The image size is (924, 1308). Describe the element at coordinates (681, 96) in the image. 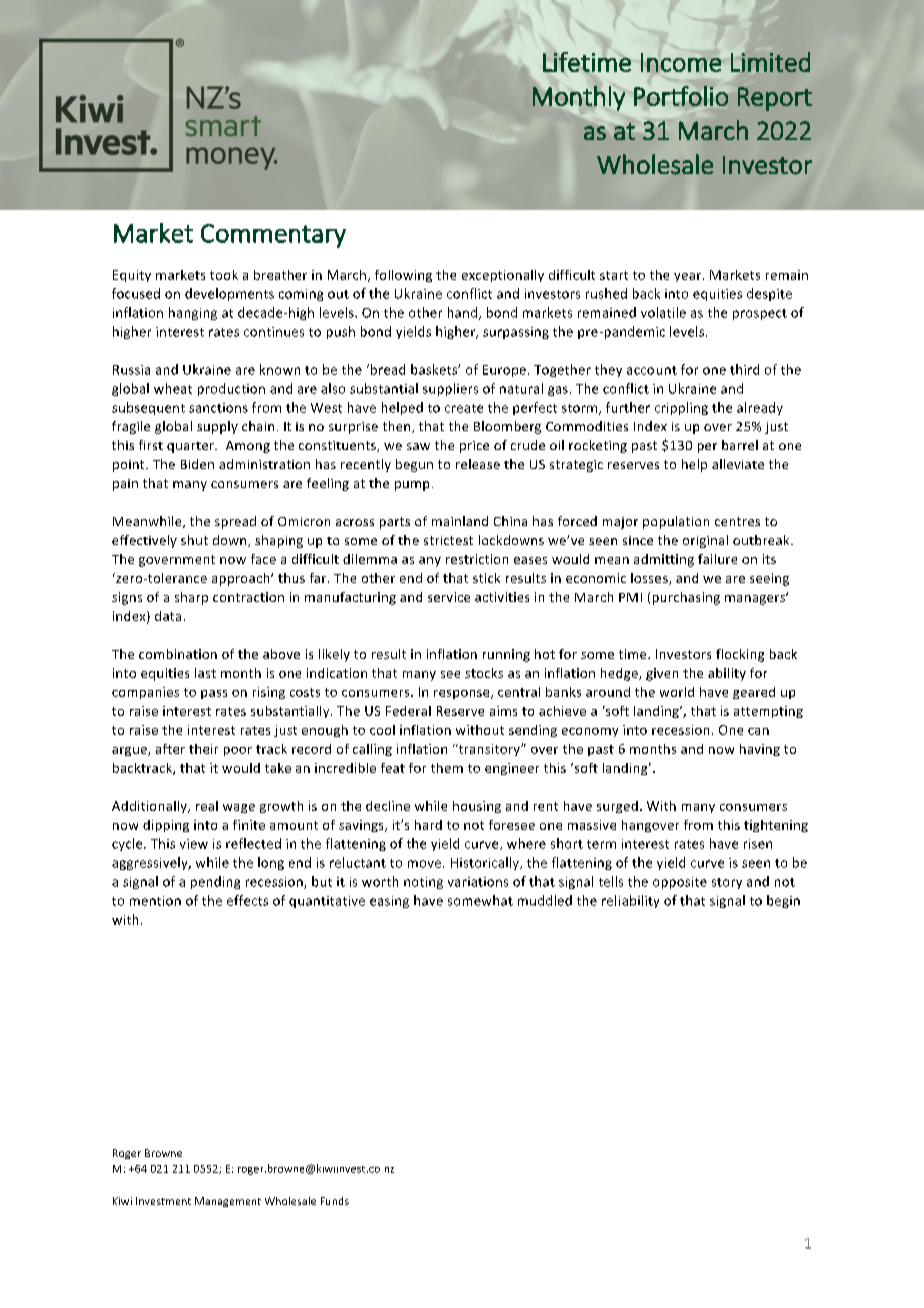

I see `Portfolio` at that location.
